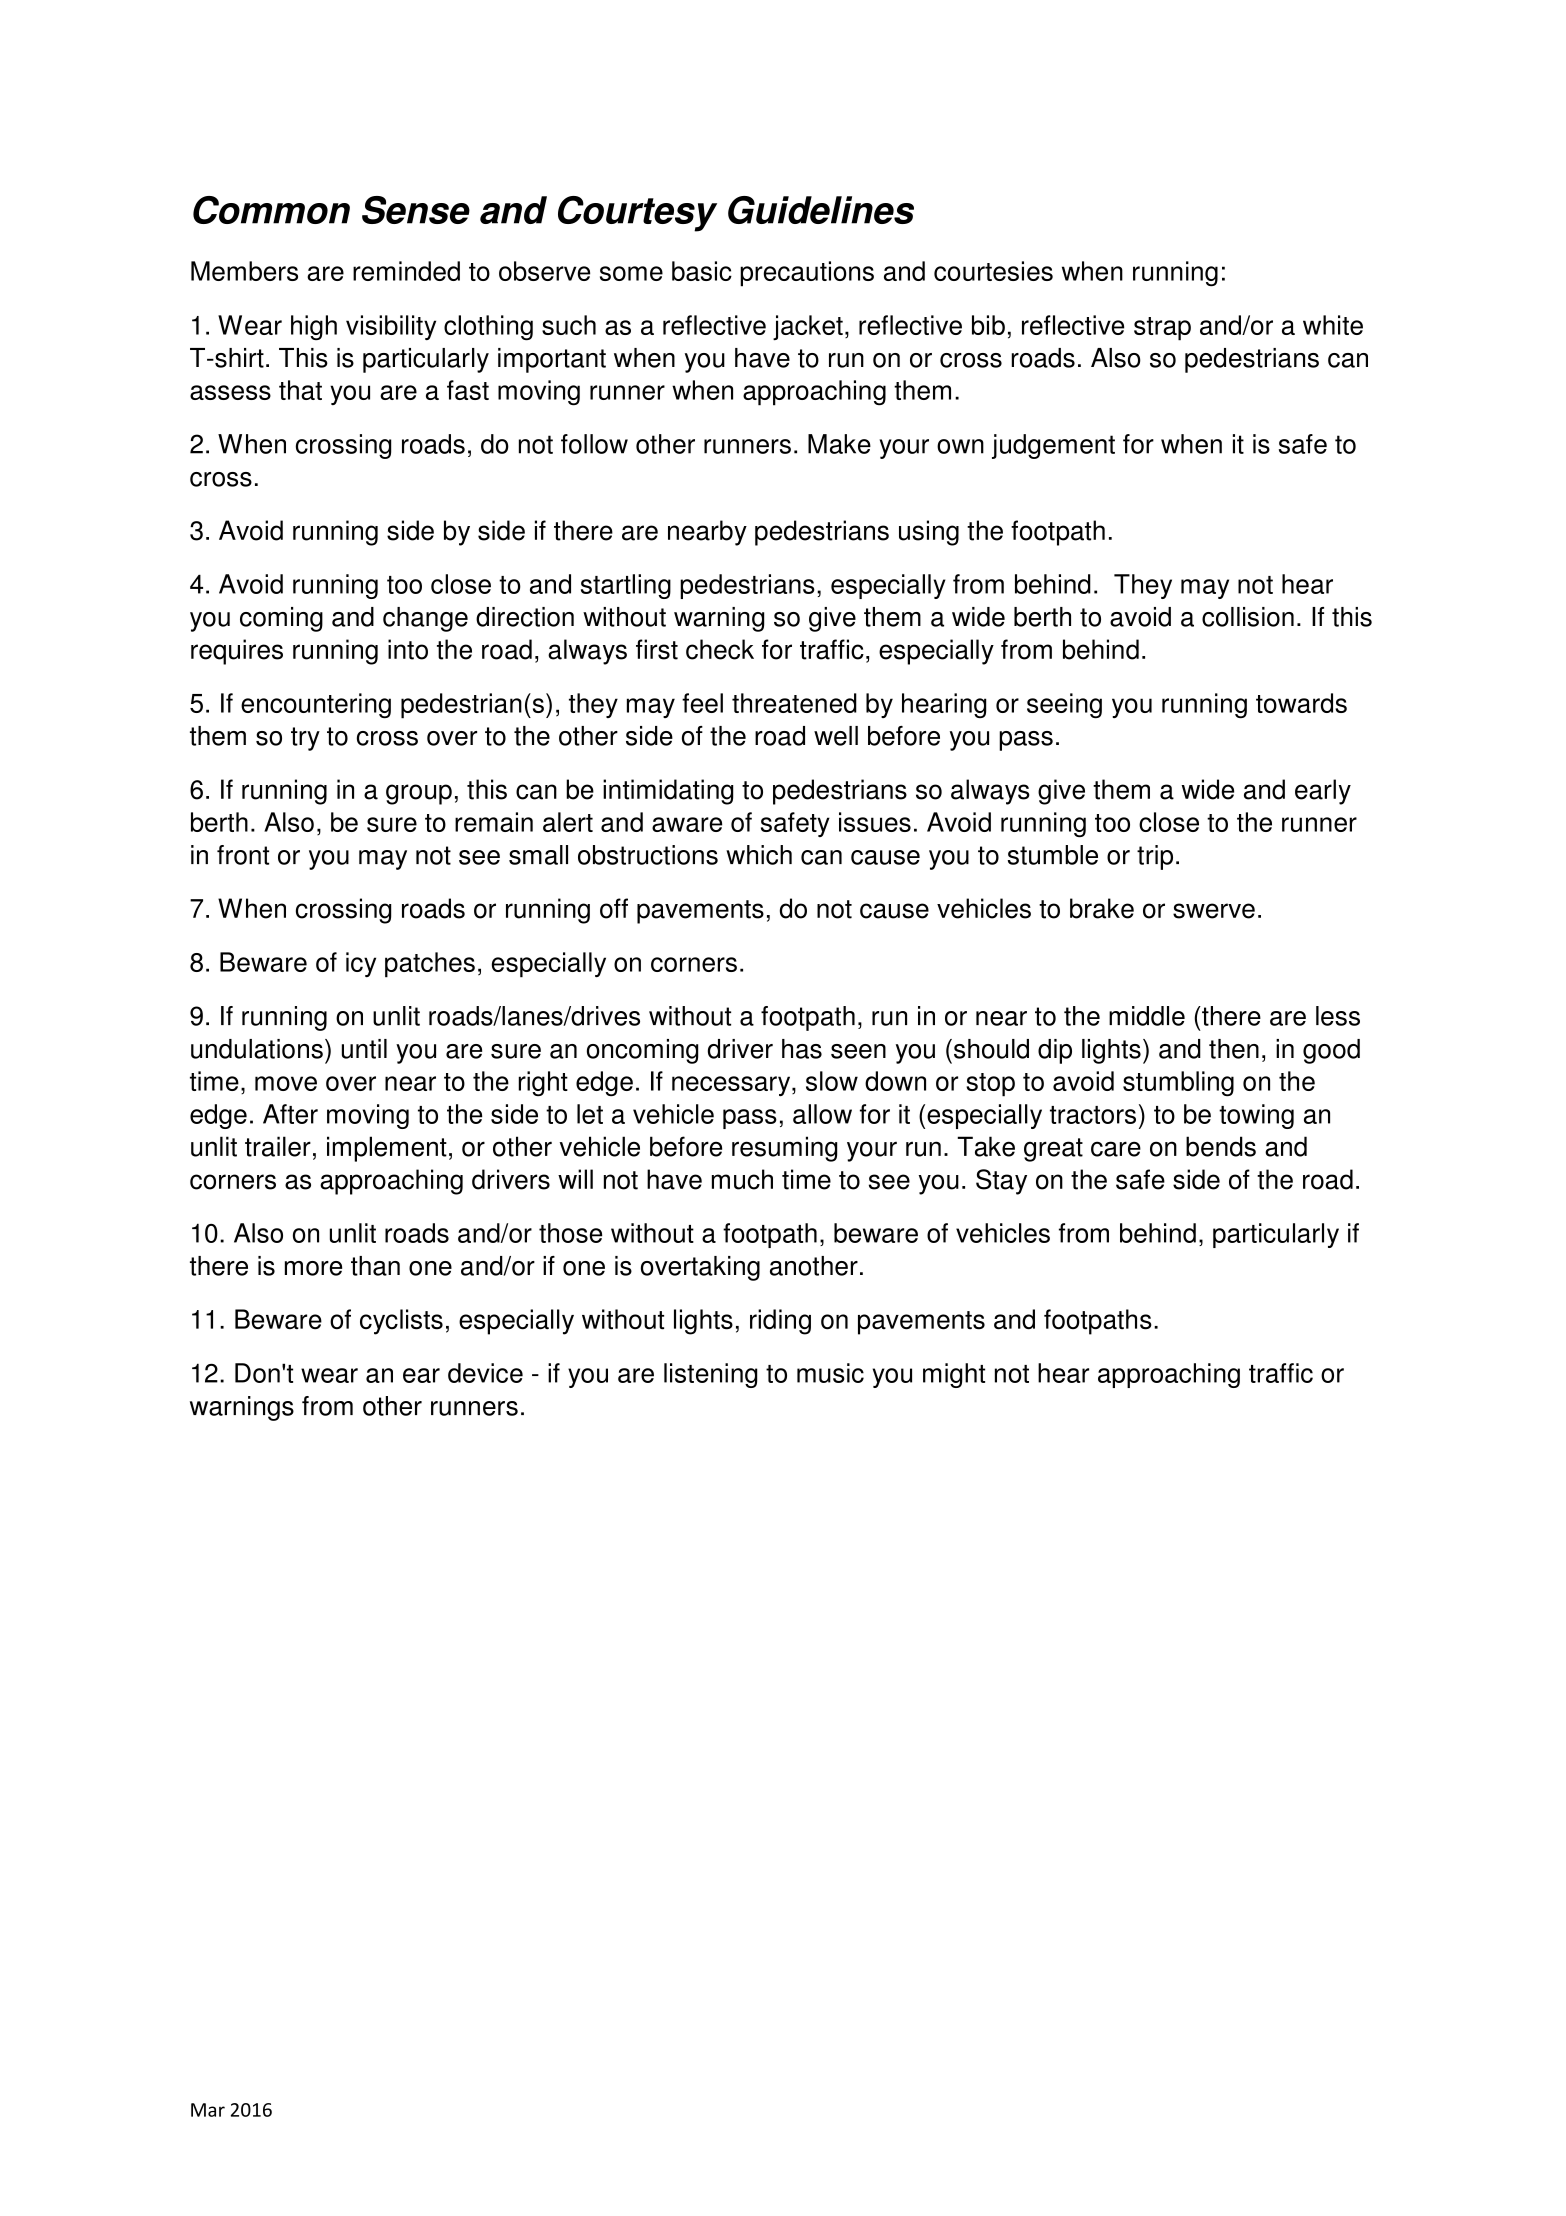 The height and width of the screenshot is (2216, 1566). Describe the element at coordinates (784, 1149) in the screenshot. I see `resuming` at that location.
